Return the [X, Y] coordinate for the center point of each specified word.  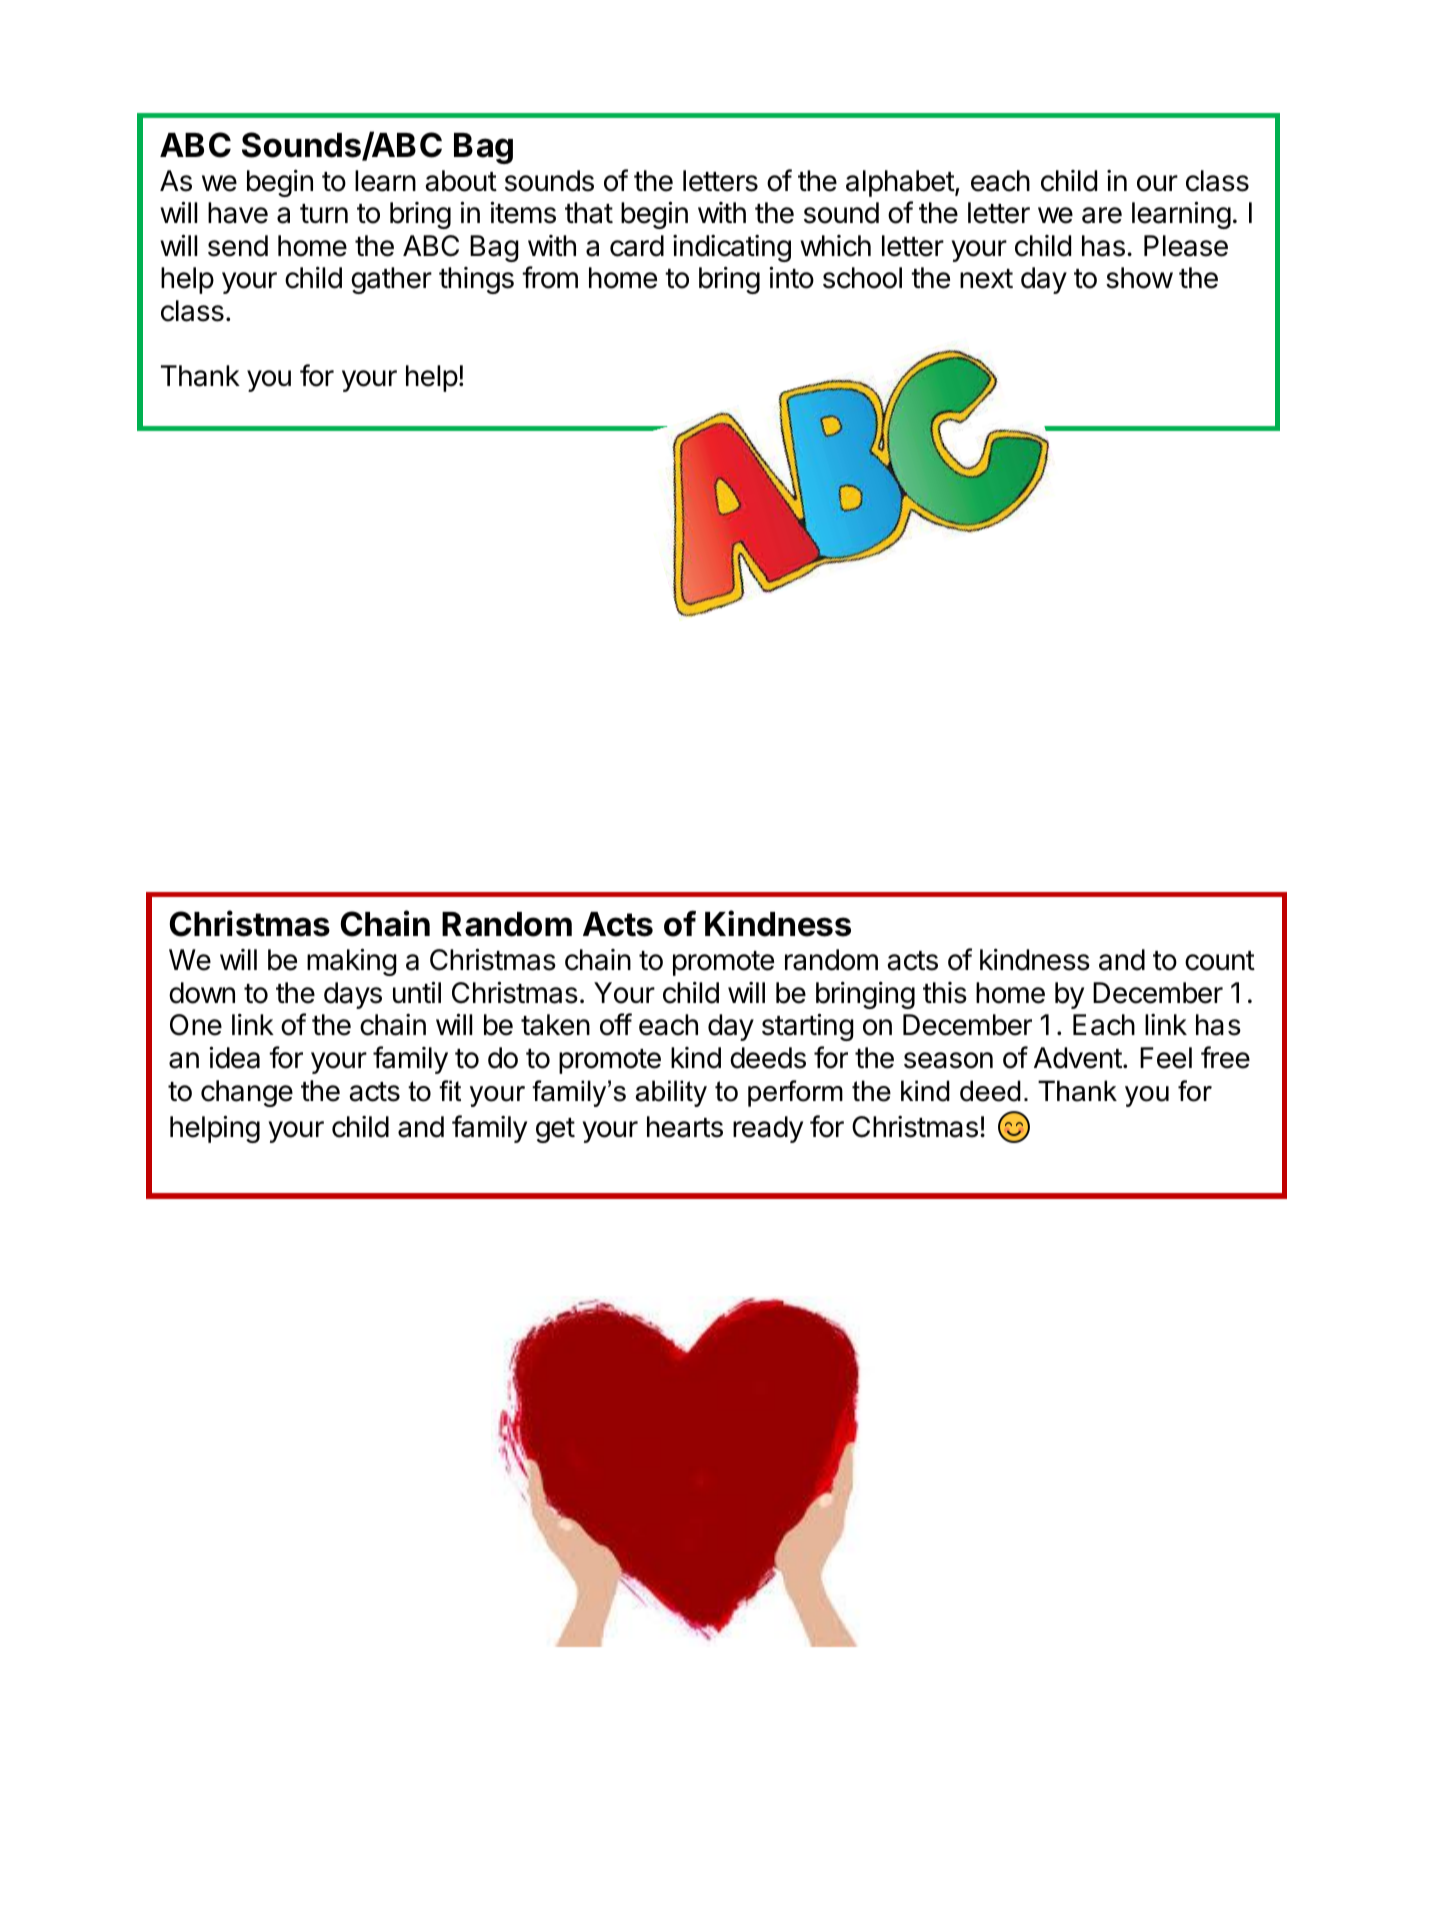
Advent [1078, 1058]
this [945, 993]
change [247, 1093]
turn [324, 213]
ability [671, 1093]
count [1220, 961]
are [1102, 215]
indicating [732, 248]
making [352, 962]
